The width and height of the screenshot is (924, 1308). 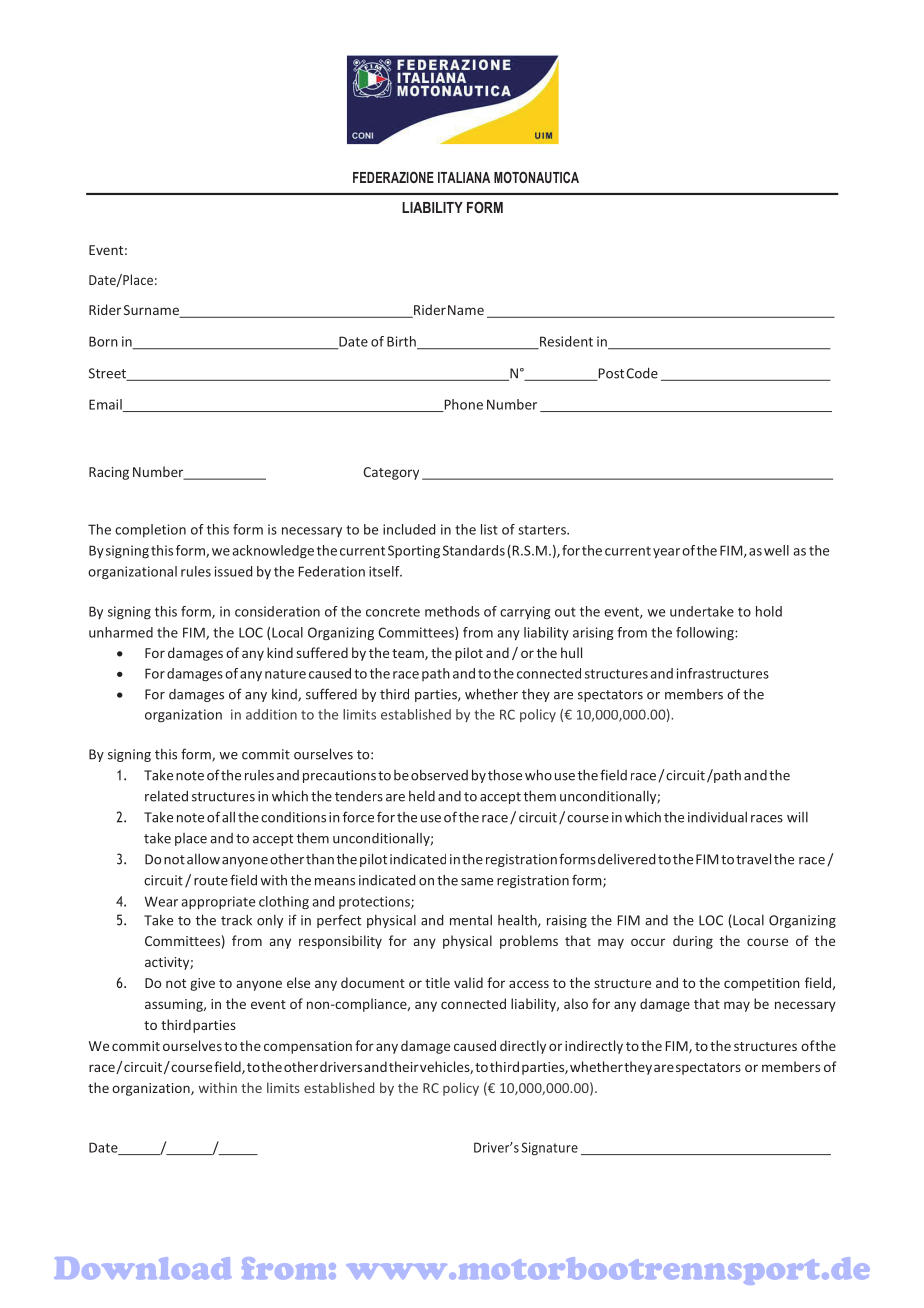 What do you see at coordinates (409, 654) in the screenshot?
I see `team` at bounding box center [409, 654].
